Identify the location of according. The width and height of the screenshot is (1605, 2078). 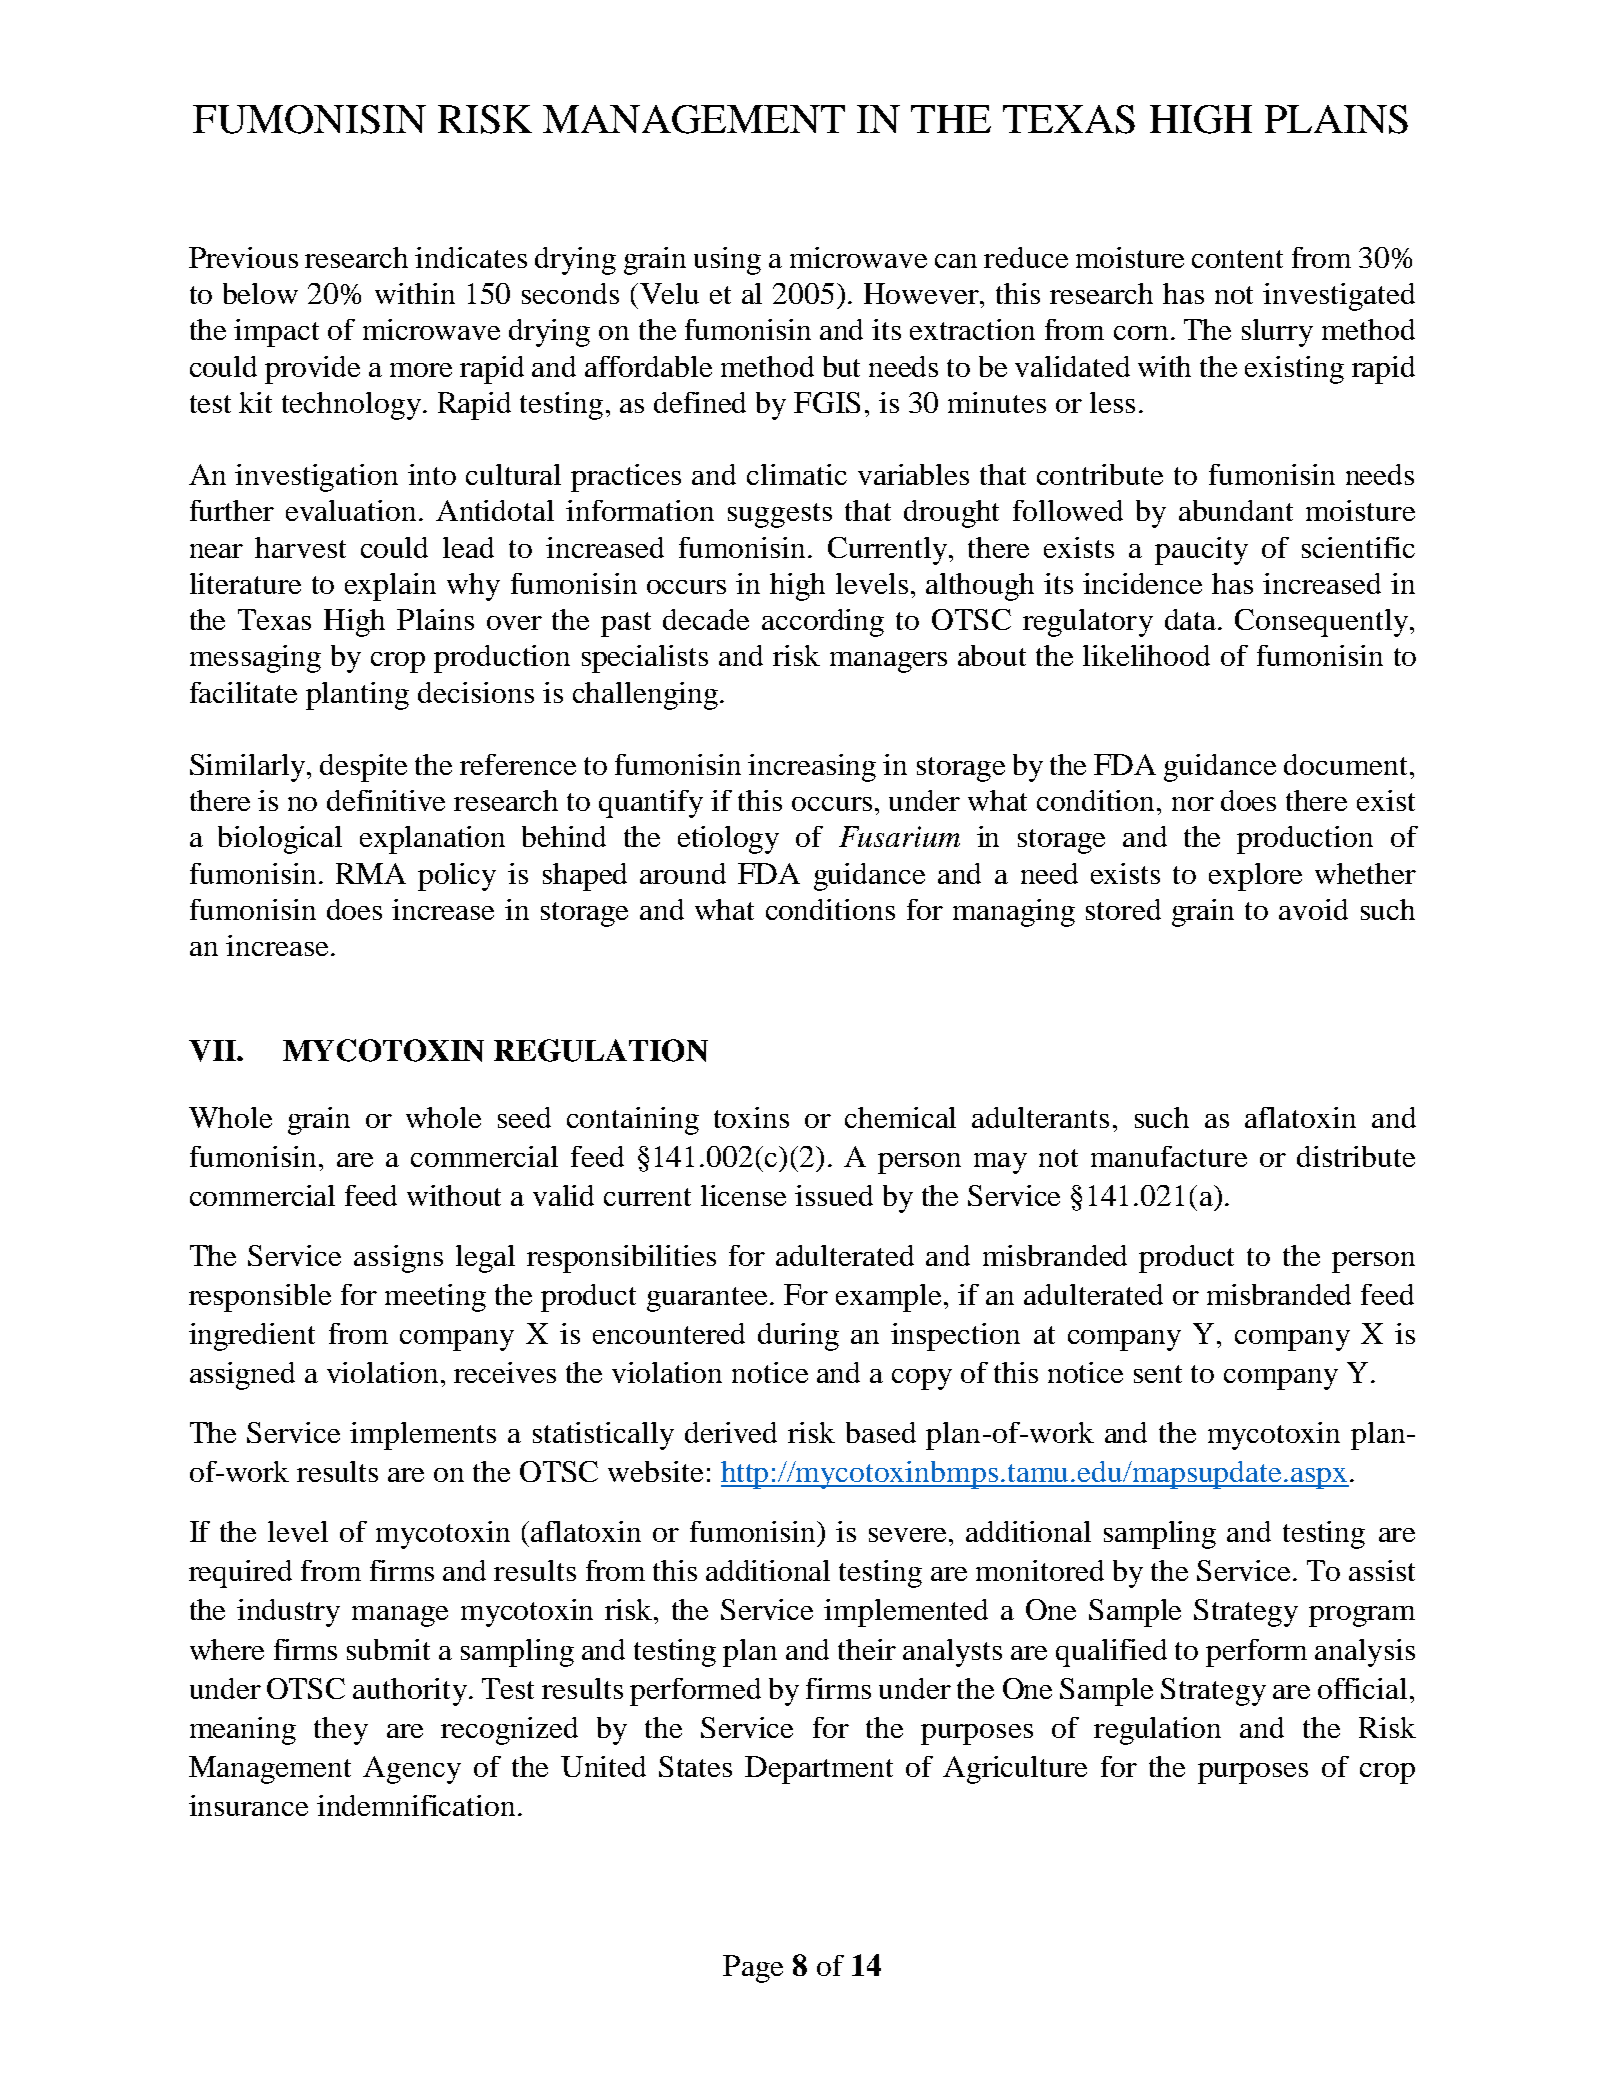
(823, 623).
